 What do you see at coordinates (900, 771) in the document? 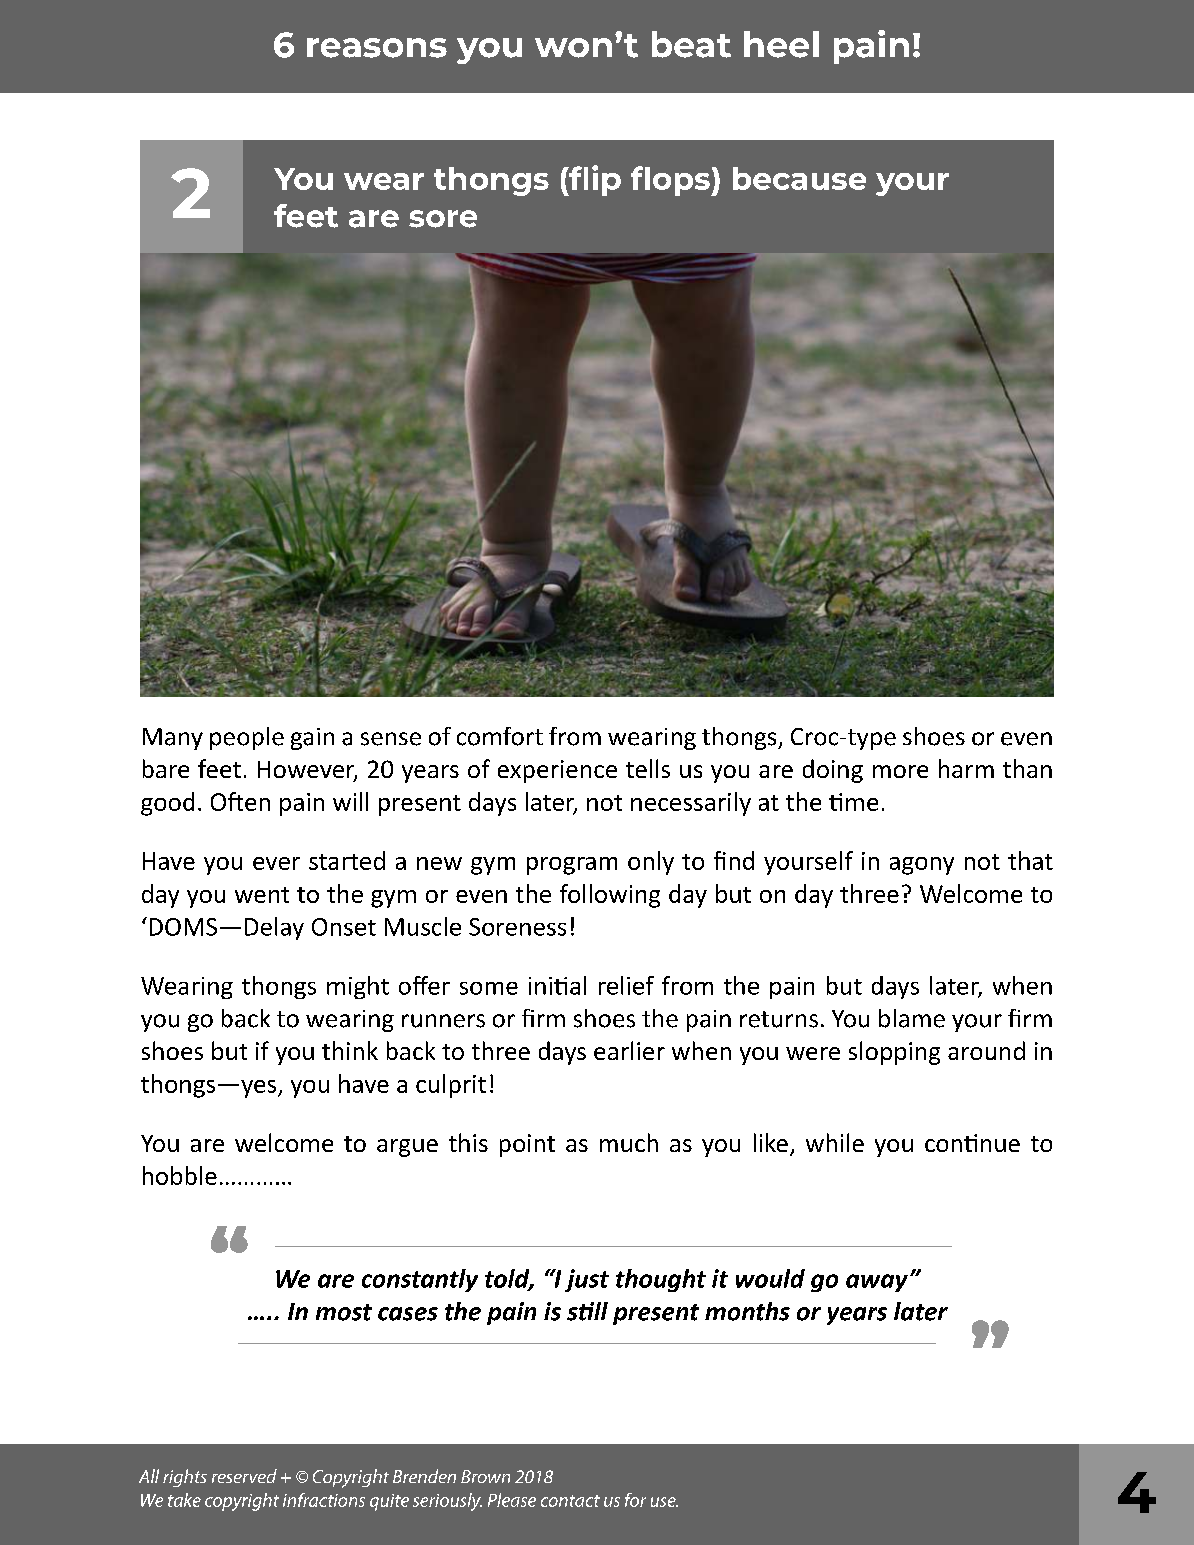
I see `more` at bounding box center [900, 771].
